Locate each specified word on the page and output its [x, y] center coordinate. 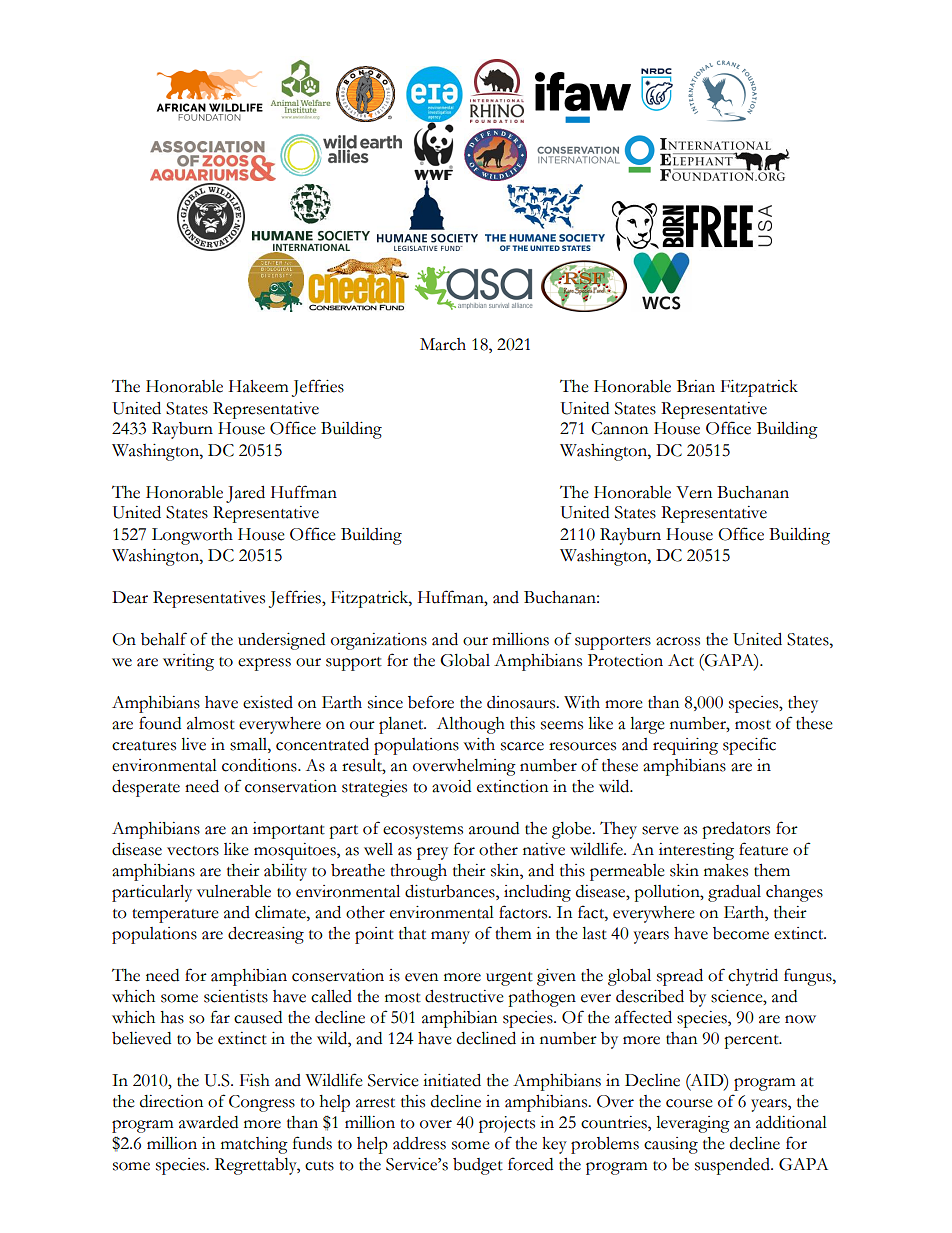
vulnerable [234, 891]
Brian [696, 386]
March [443, 344]
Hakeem [258, 386]
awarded [208, 1122]
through [418, 872]
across [678, 641]
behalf [164, 639]
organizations [379, 641]
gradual [734, 893]
